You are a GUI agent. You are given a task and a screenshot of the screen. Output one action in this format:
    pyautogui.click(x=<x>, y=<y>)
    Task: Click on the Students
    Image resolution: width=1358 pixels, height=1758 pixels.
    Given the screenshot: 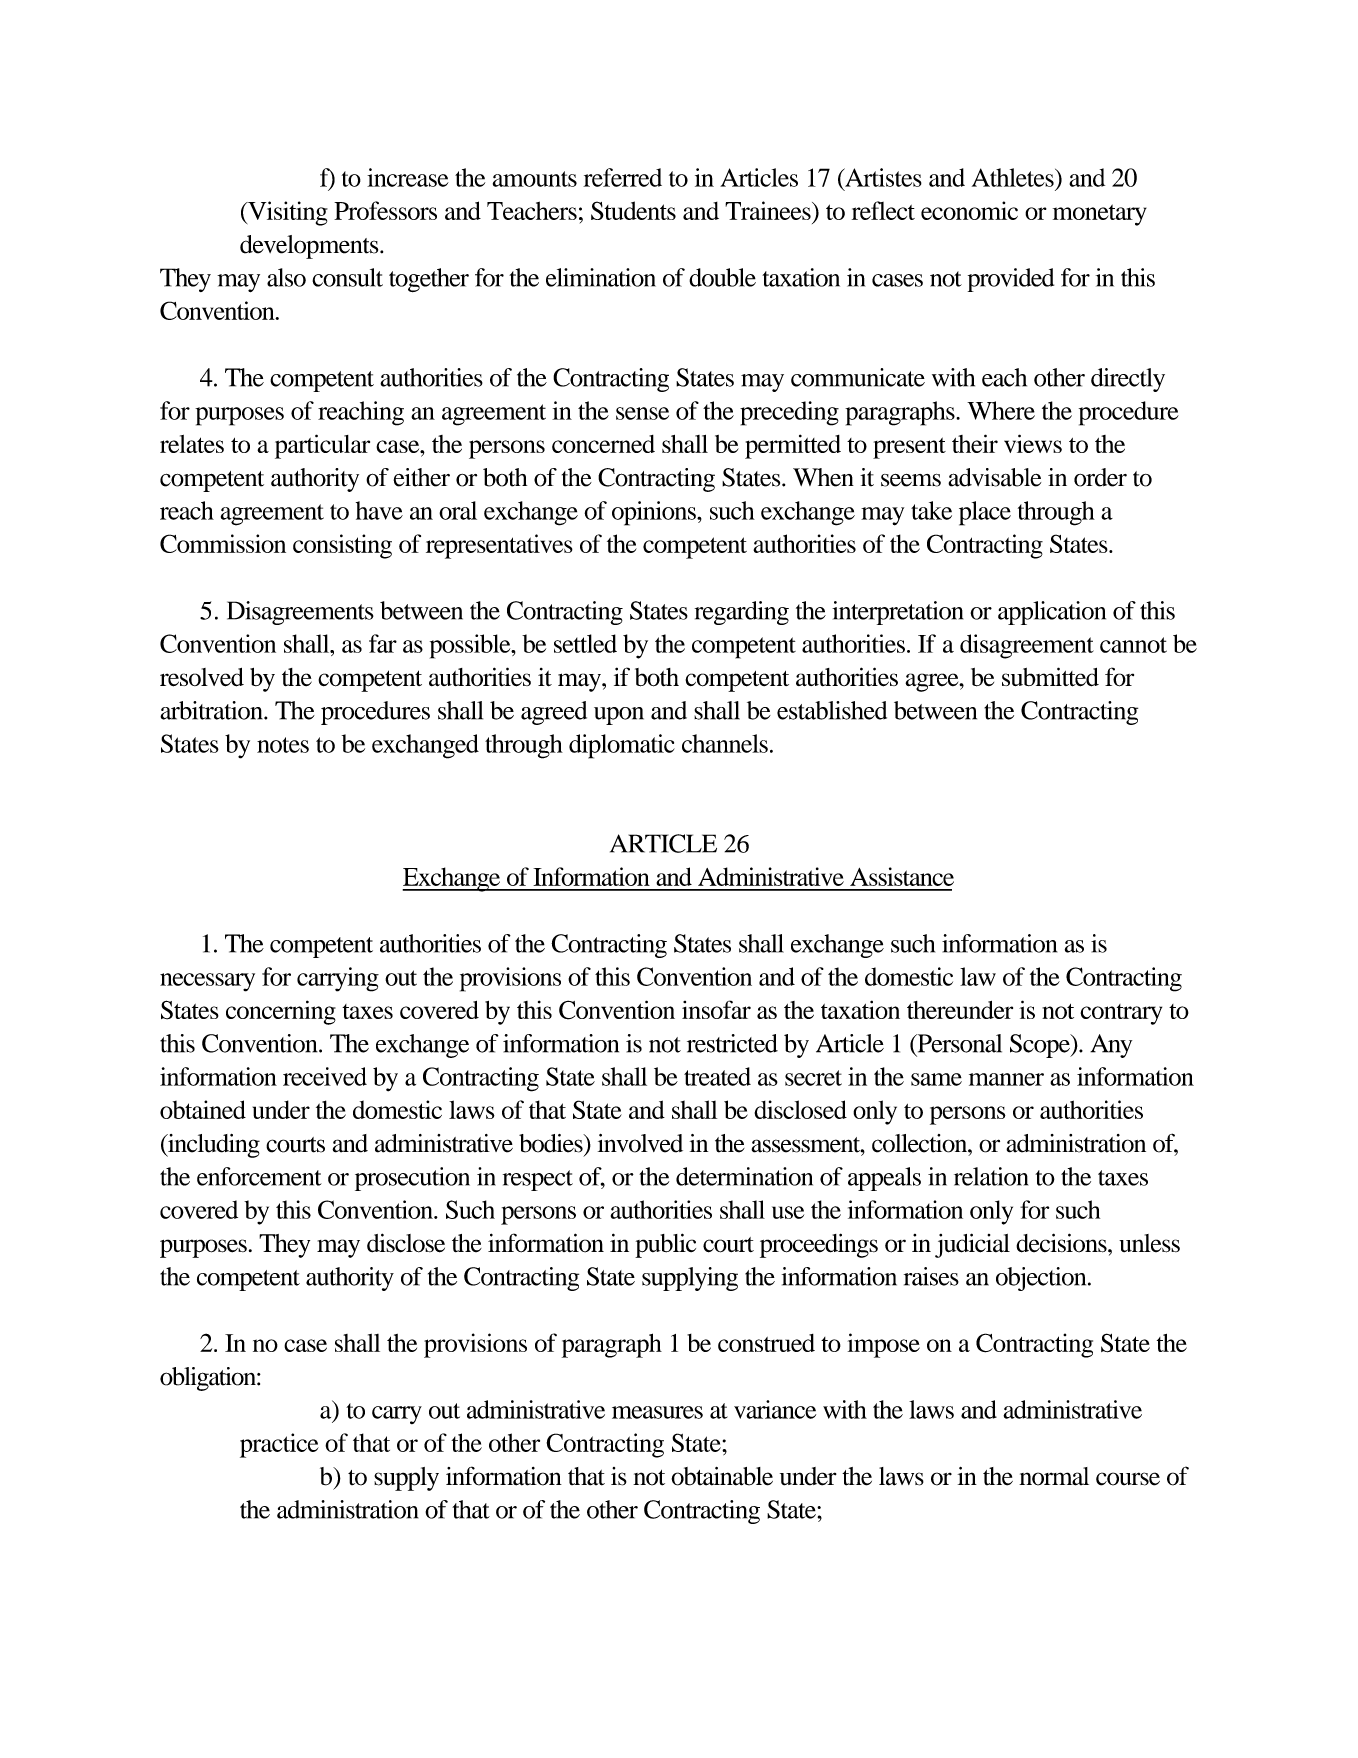 What is the action you would take?
    pyautogui.click(x=633, y=210)
